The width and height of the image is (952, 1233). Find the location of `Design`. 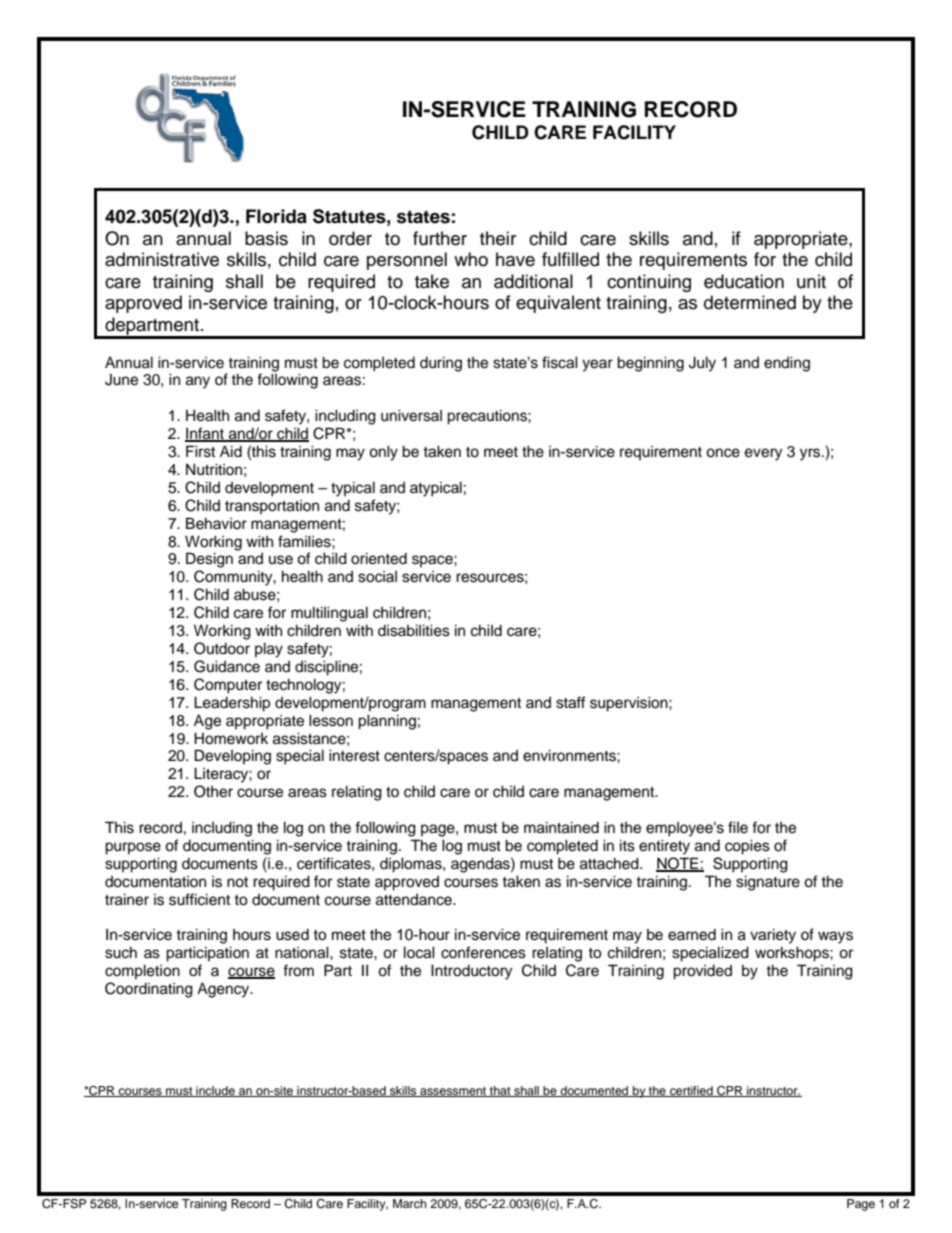

Design is located at coordinates (209, 560).
